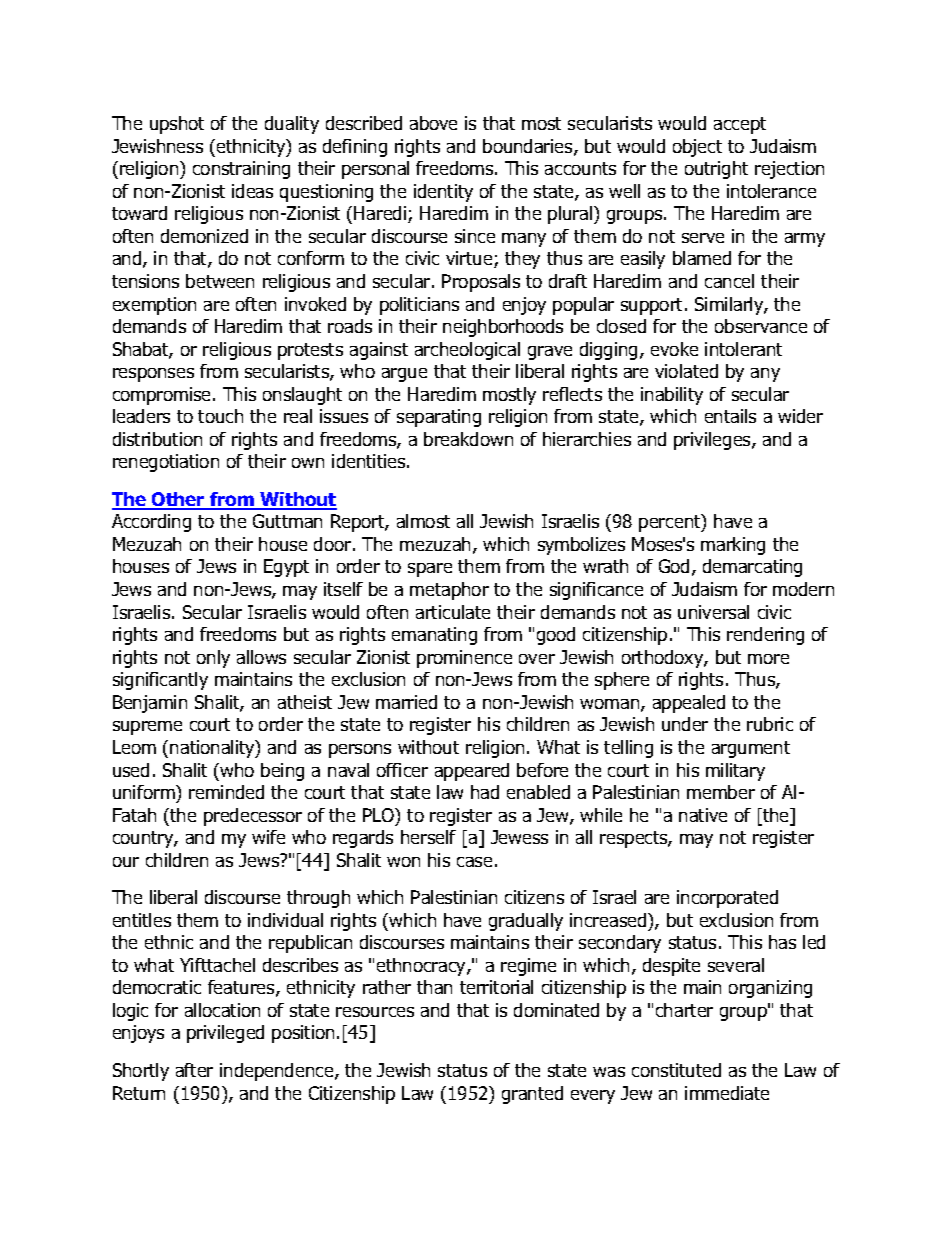 Image resolution: width=952 pixels, height=1233 pixels. Describe the element at coordinates (226, 792) in the page. I see `reminded` at that location.
